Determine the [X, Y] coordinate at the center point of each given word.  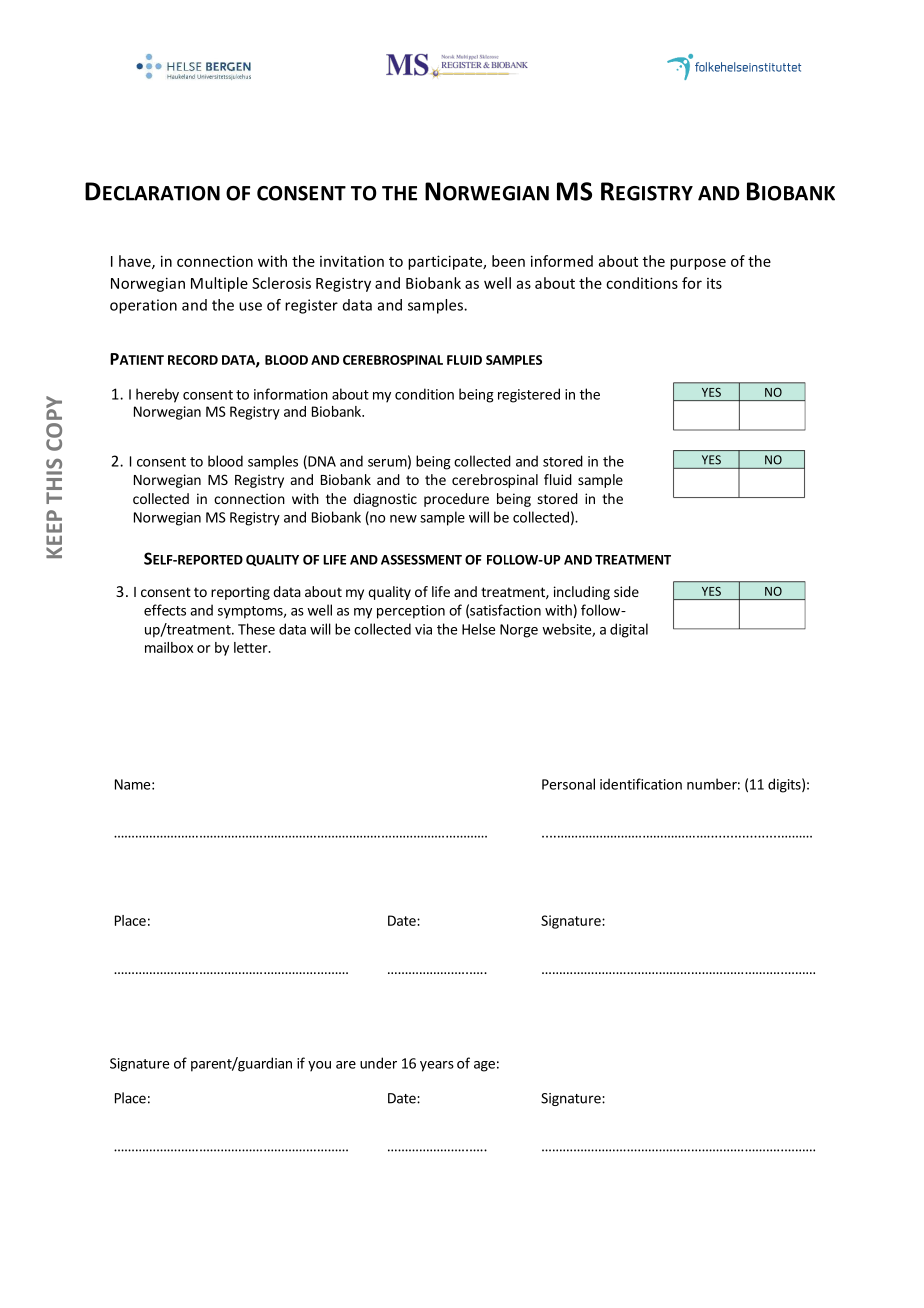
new [403, 519]
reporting [240, 593]
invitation [352, 261]
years [437, 1066]
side [626, 591]
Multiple [219, 284]
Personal [568, 784]
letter [252, 647]
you [319, 1066]
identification [641, 784]
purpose [698, 264]
